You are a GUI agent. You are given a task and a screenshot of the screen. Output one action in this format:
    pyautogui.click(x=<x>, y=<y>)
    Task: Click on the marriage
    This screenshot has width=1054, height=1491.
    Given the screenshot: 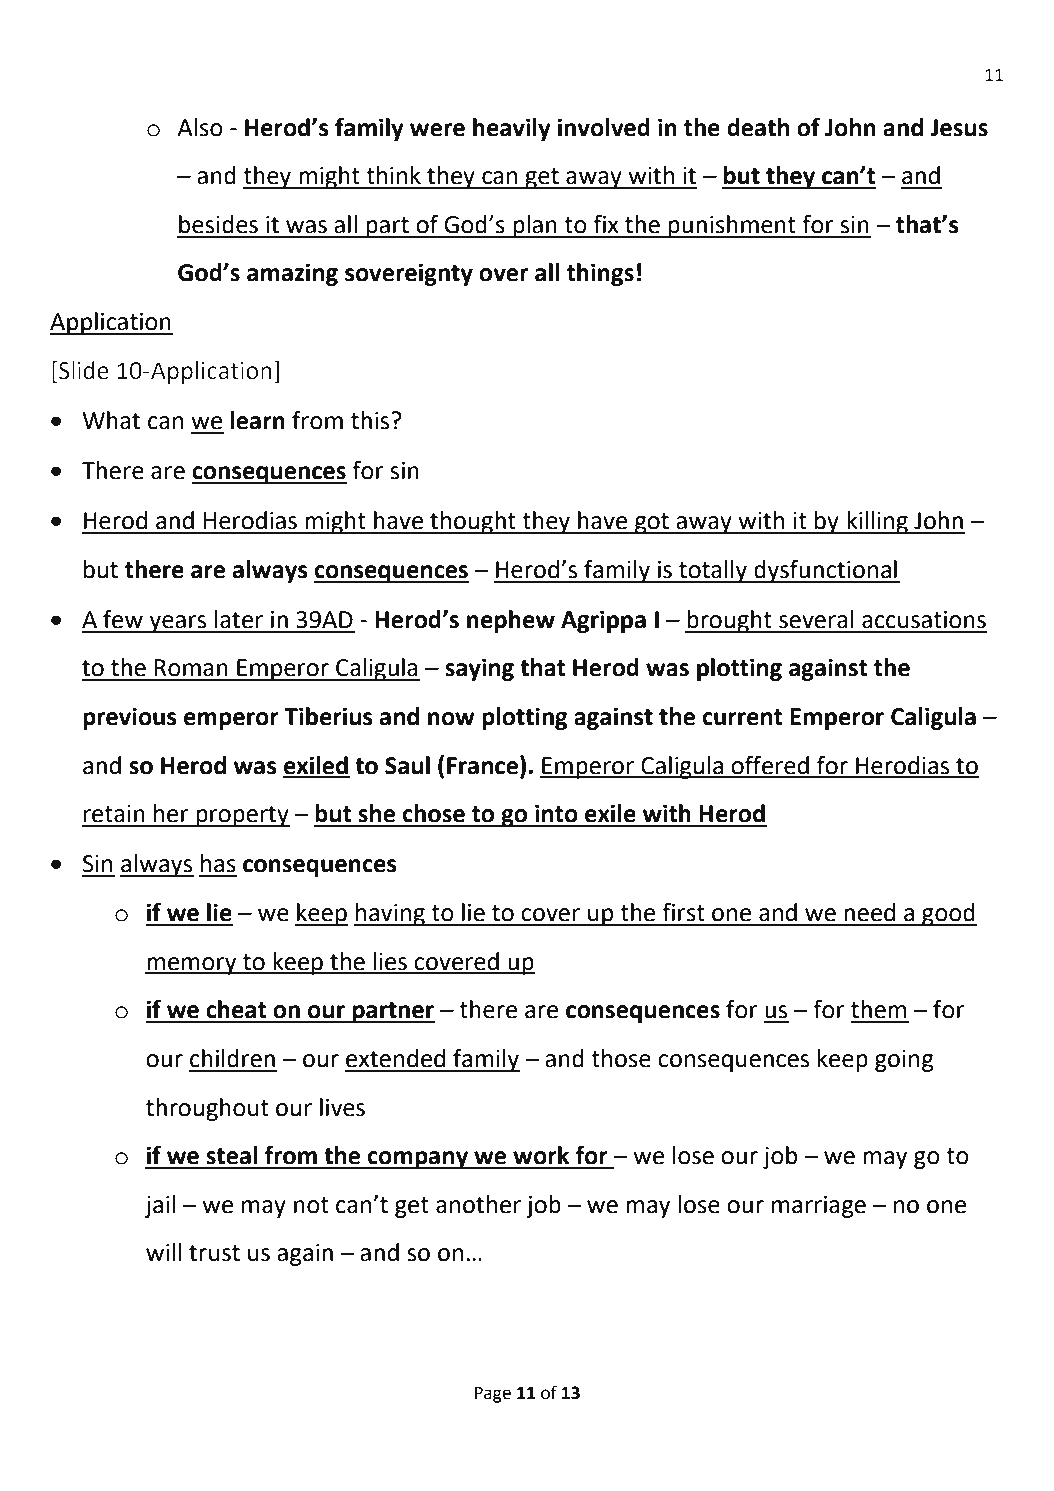 What is the action you would take?
    pyautogui.click(x=819, y=1207)
